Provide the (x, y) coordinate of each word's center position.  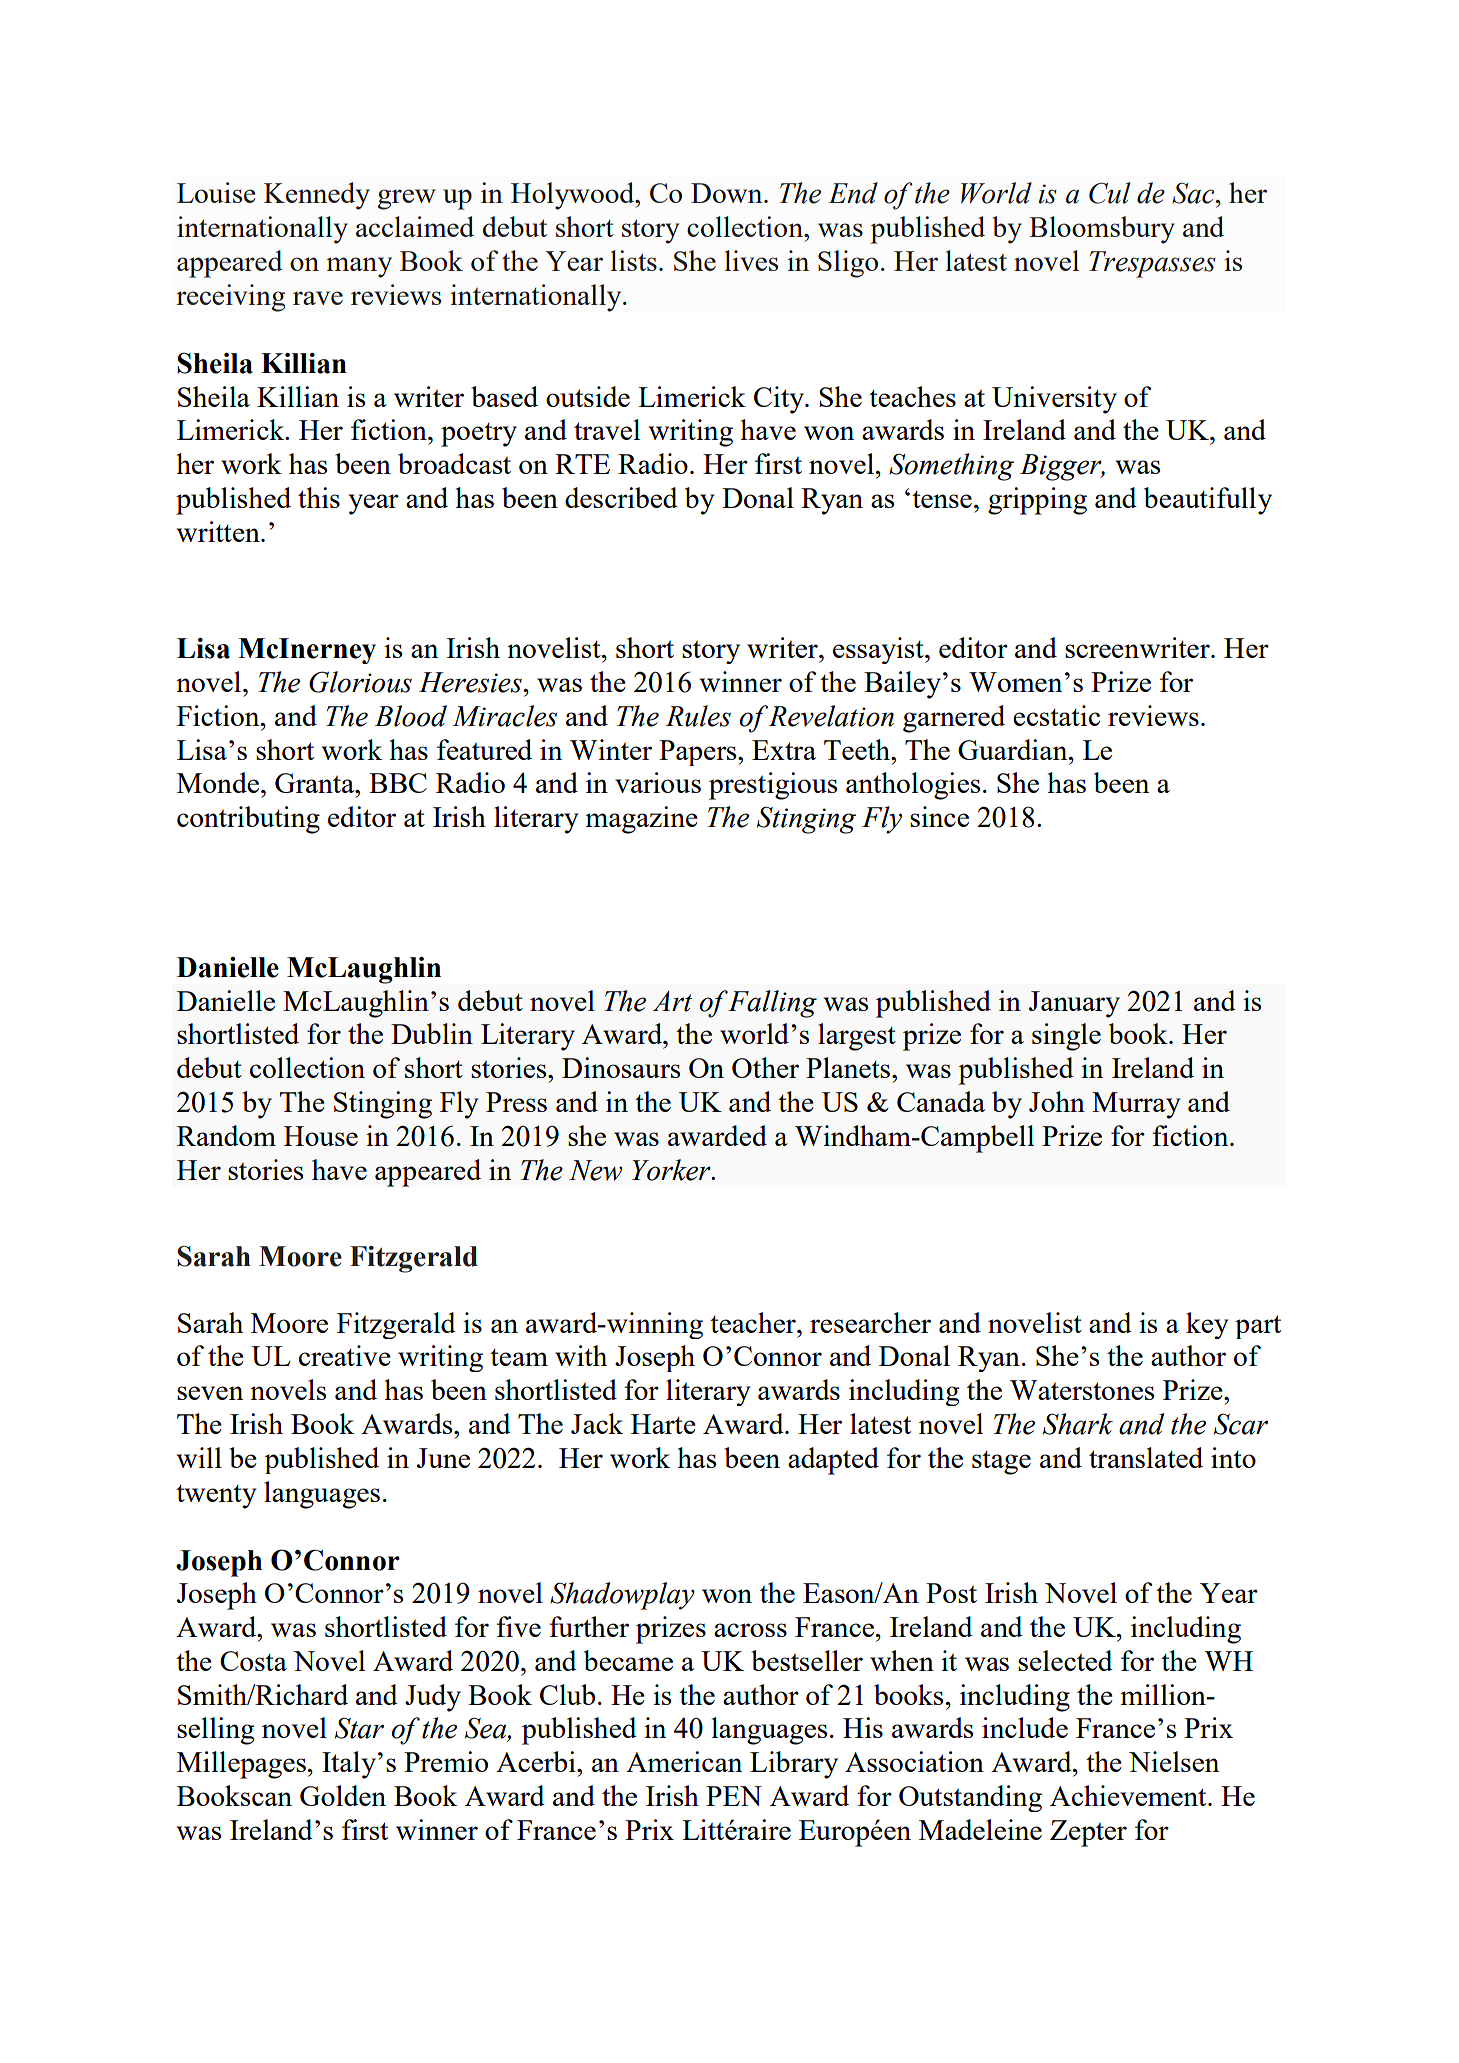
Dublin (432, 1033)
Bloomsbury (1102, 230)
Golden (343, 1795)
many (359, 267)
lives (751, 260)
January (1074, 1004)
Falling (772, 1004)
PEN (734, 1796)
